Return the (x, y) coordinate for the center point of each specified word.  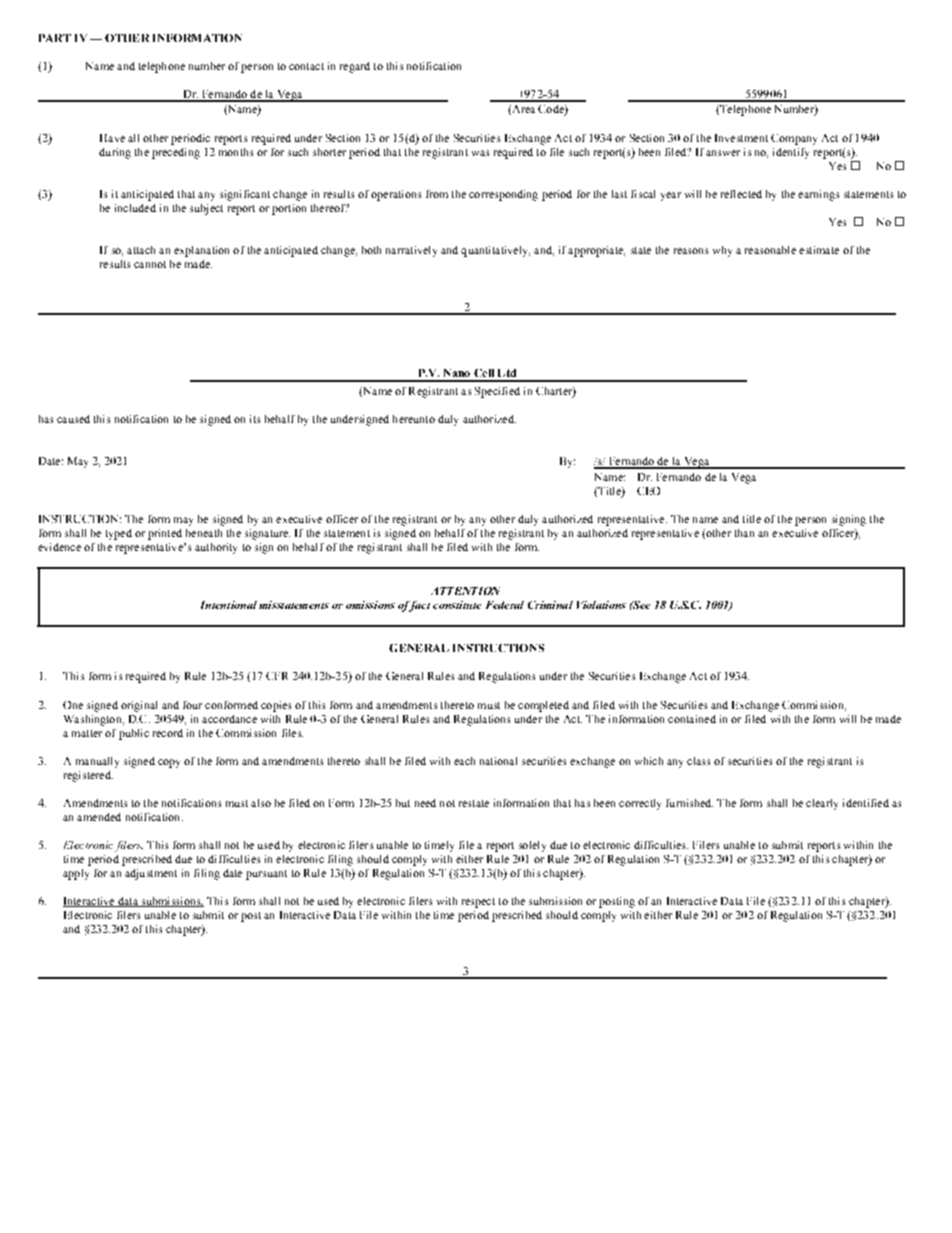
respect (478, 903)
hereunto (414, 419)
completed (543, 706)
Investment (741, 138)
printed (165, 534)
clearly (822, 804)
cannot (150, 264)
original (139, 706)
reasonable (770, 250)
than (744, 533)
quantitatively (495, 251)
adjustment (151, 874)
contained (692, 719)
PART (55, 38)
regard (355, 67)
